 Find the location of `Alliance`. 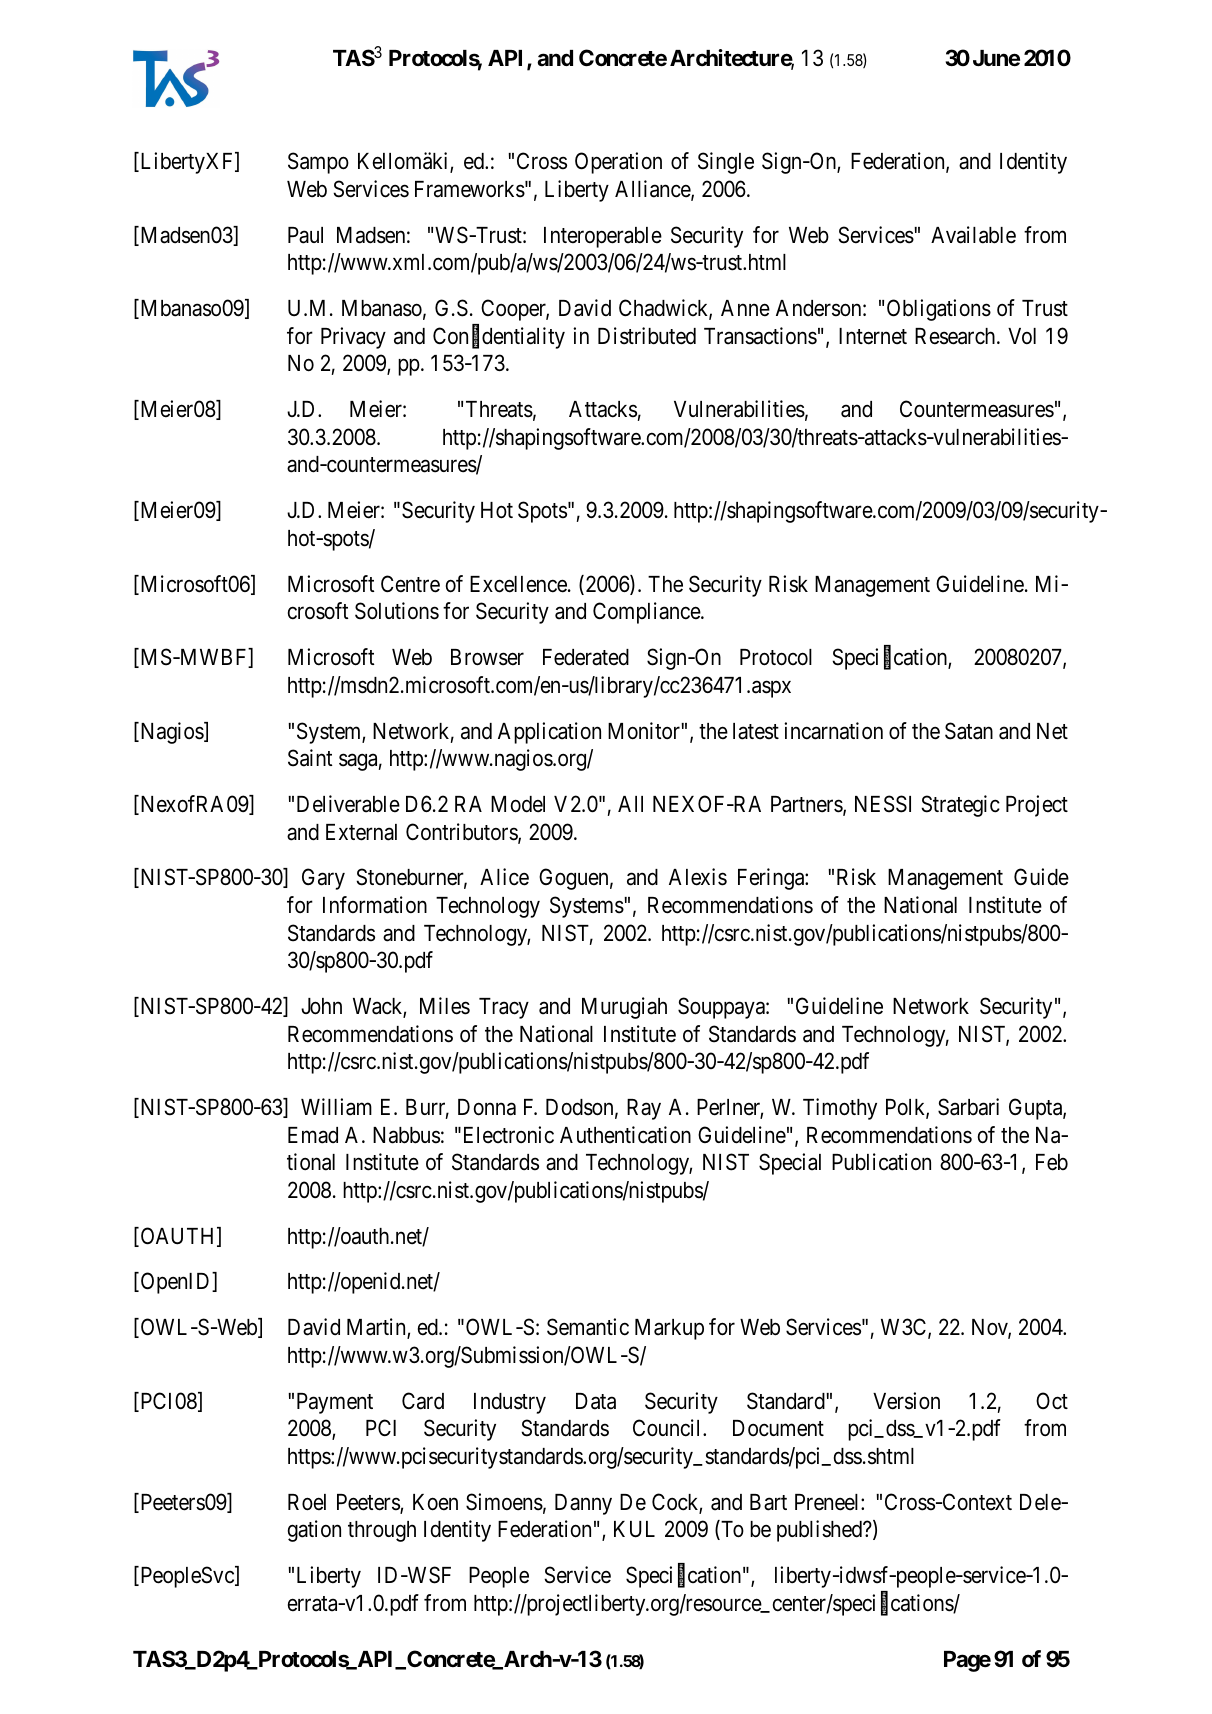

Alliance is located at coordinates (653, 190).
